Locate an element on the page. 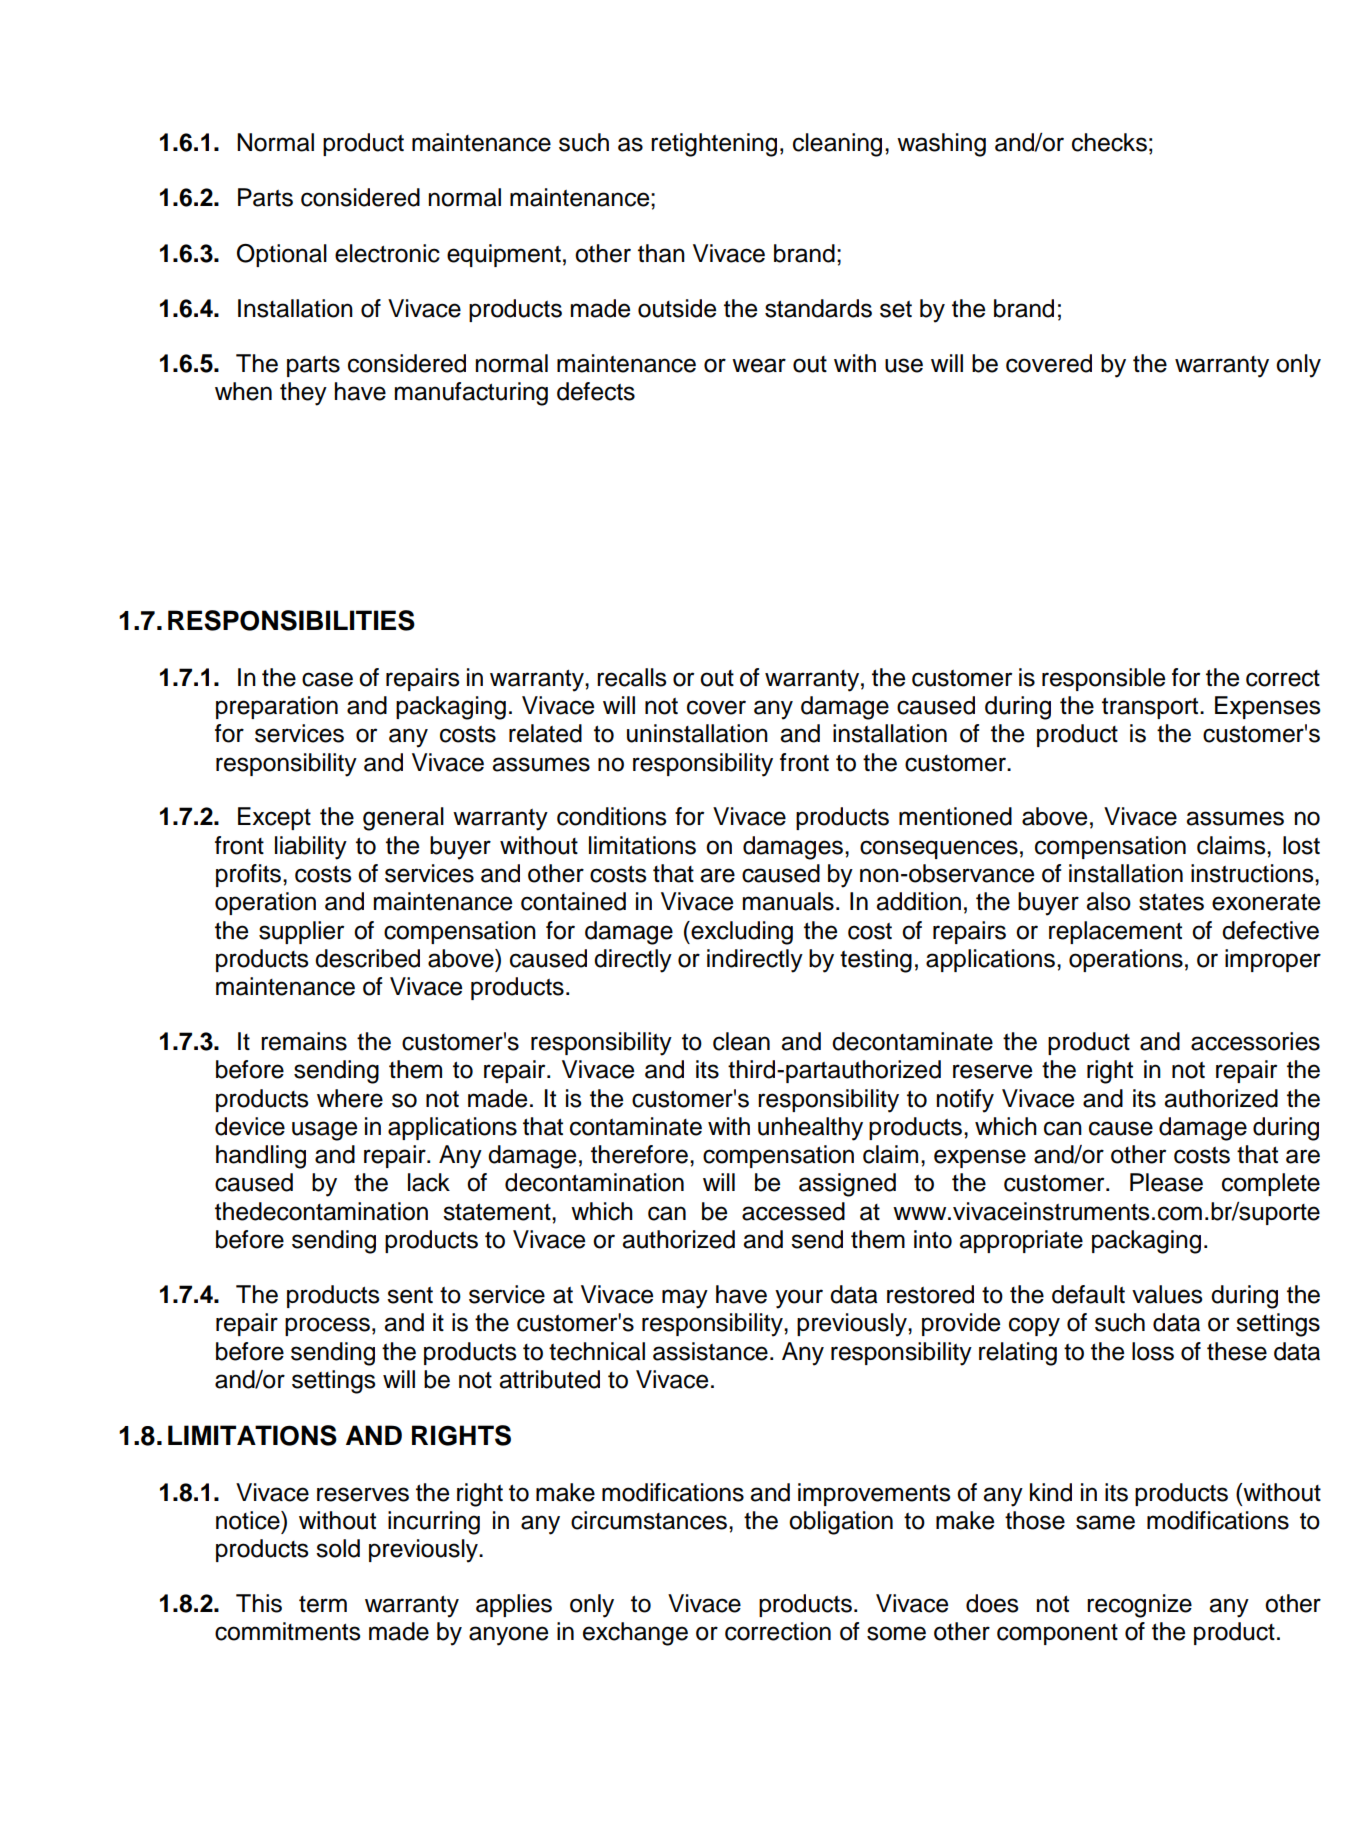 The width and height of the page is (1367, 1825). than is located at coordinates (661, 253).
